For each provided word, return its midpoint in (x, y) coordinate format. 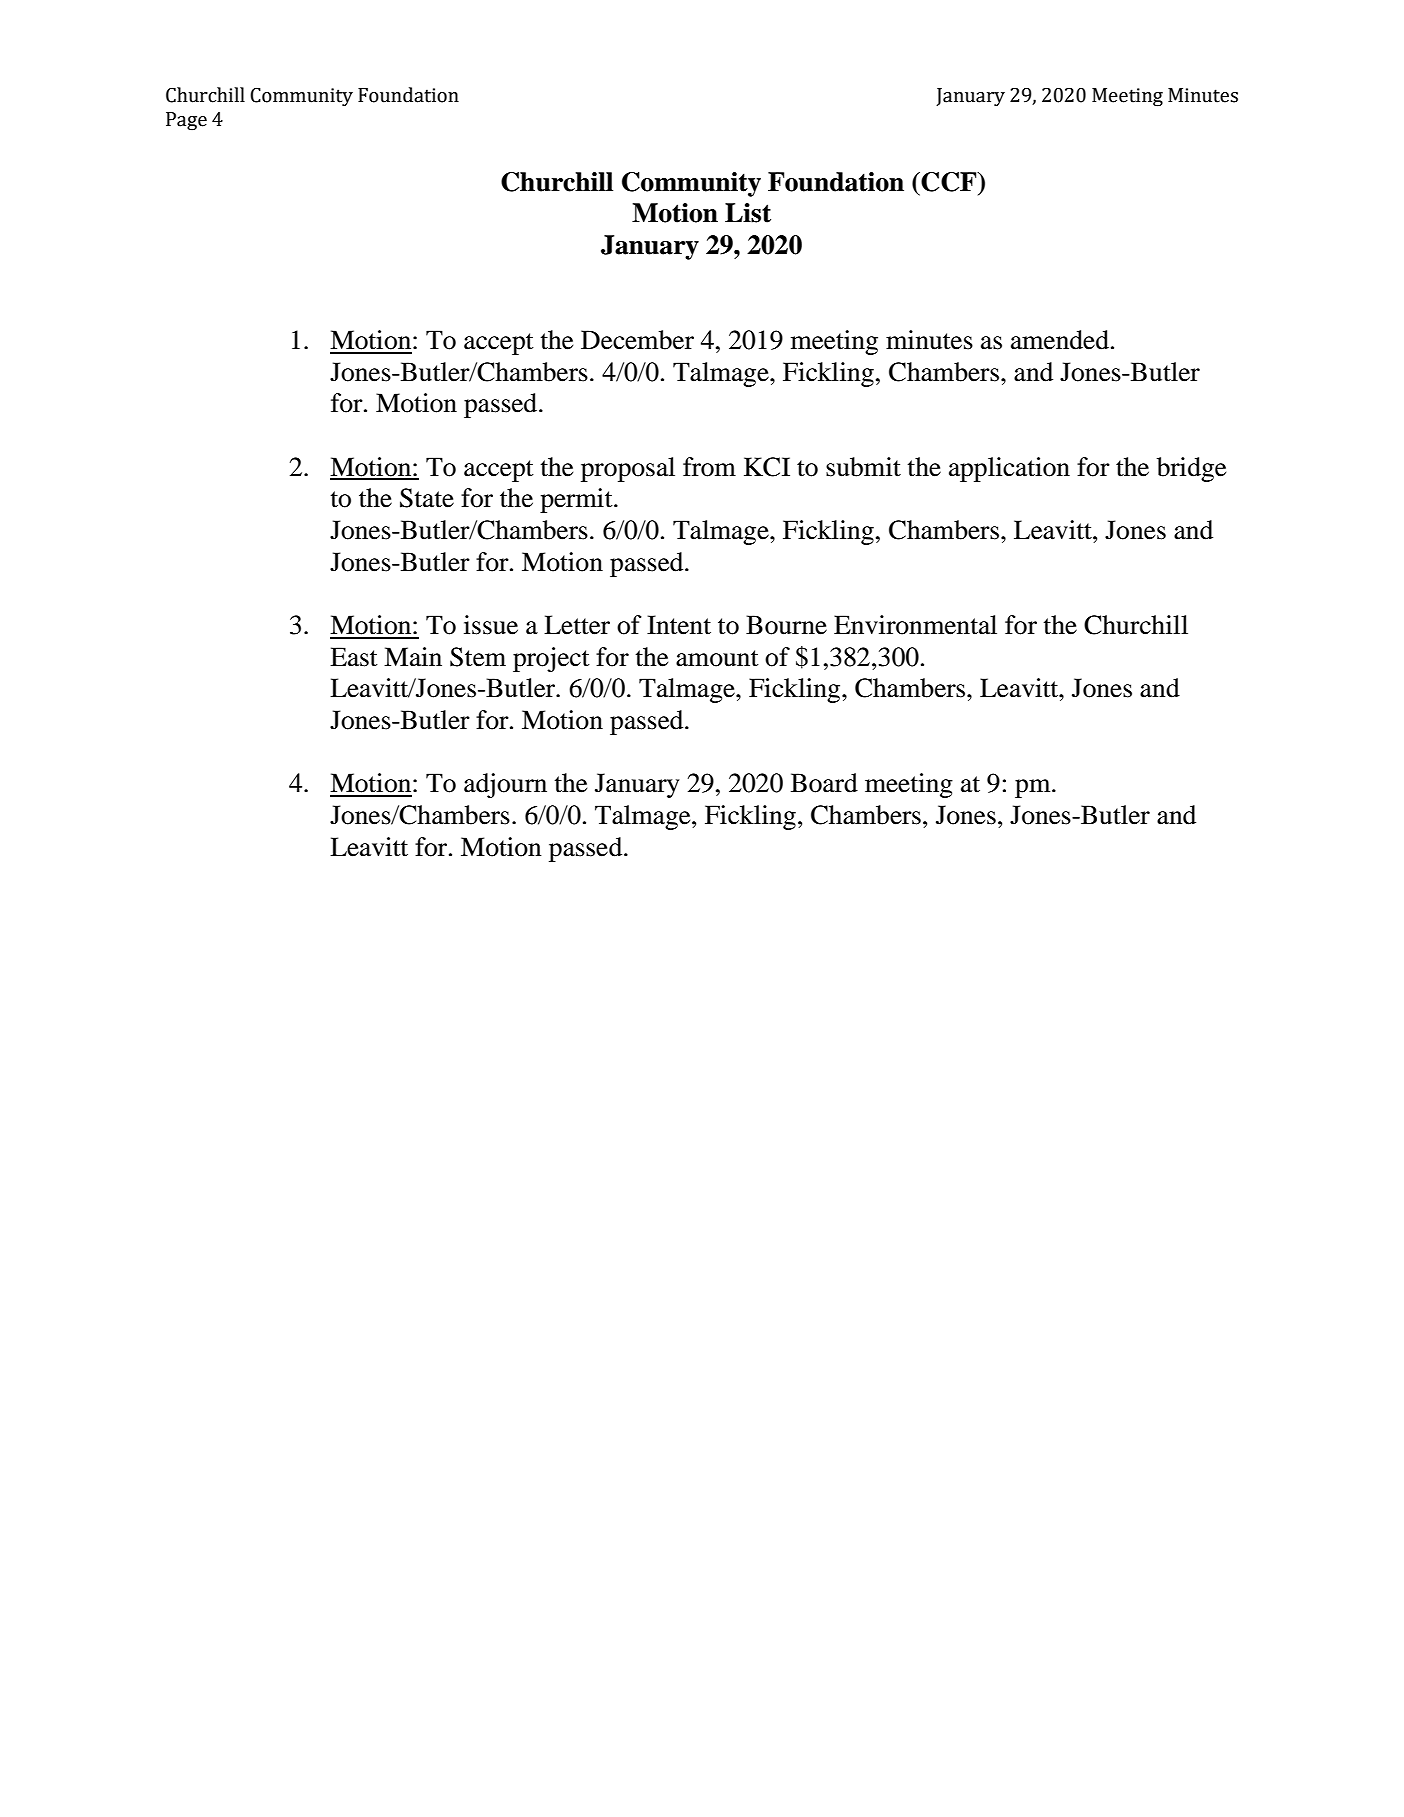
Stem (478, 657)
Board (824, 783)
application (1009, 469)
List (748, 213)
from (709, 467)
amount (717, 658)
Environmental (915, 625)
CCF (949, 182)
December (637, 340)
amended (1060, 340)
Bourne (786, 625)
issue (491, 625)
